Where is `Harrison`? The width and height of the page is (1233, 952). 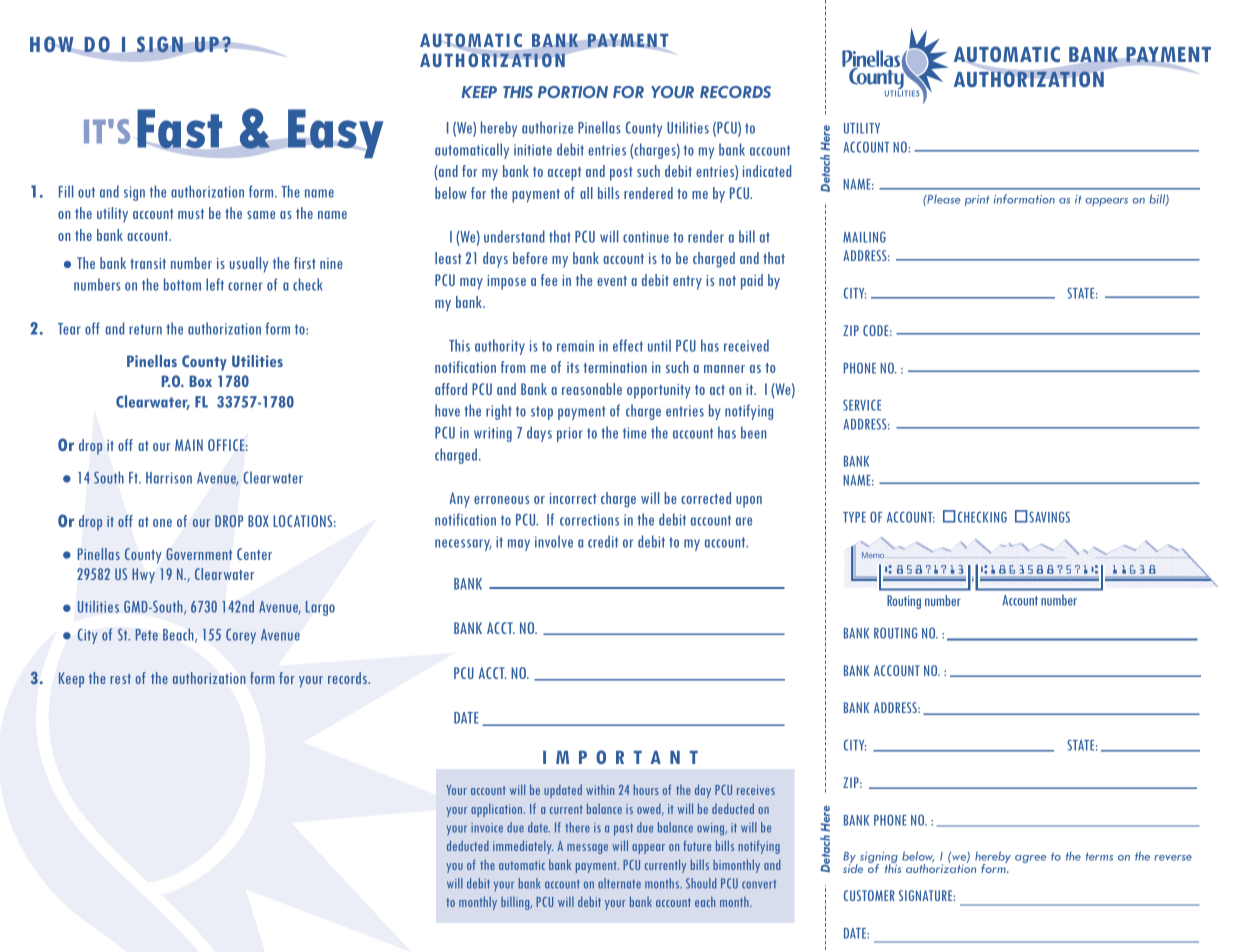 Harrison is located at coordinates (169, 478).
